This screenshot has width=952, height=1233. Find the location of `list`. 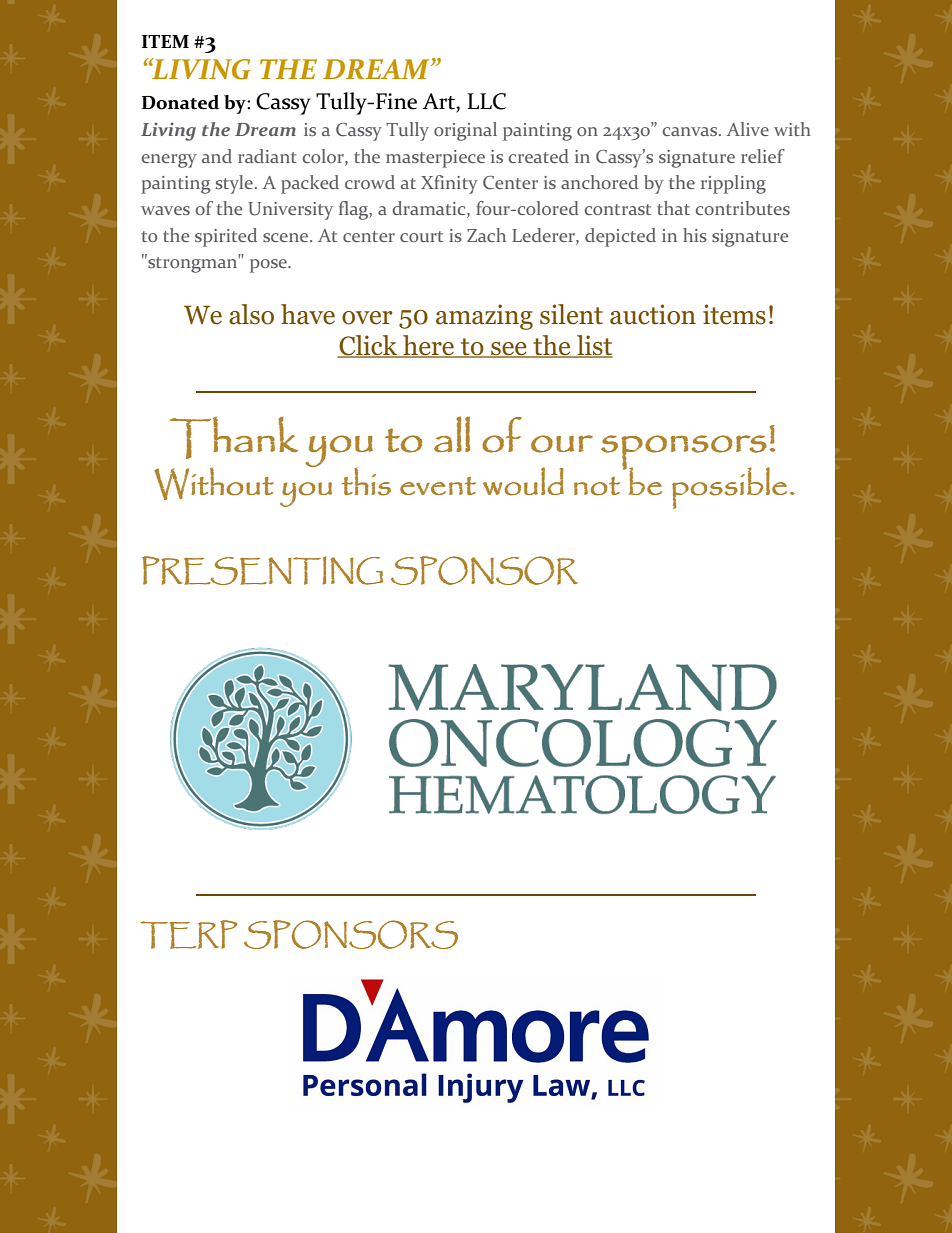

list is located at coordinates (594, 346).
